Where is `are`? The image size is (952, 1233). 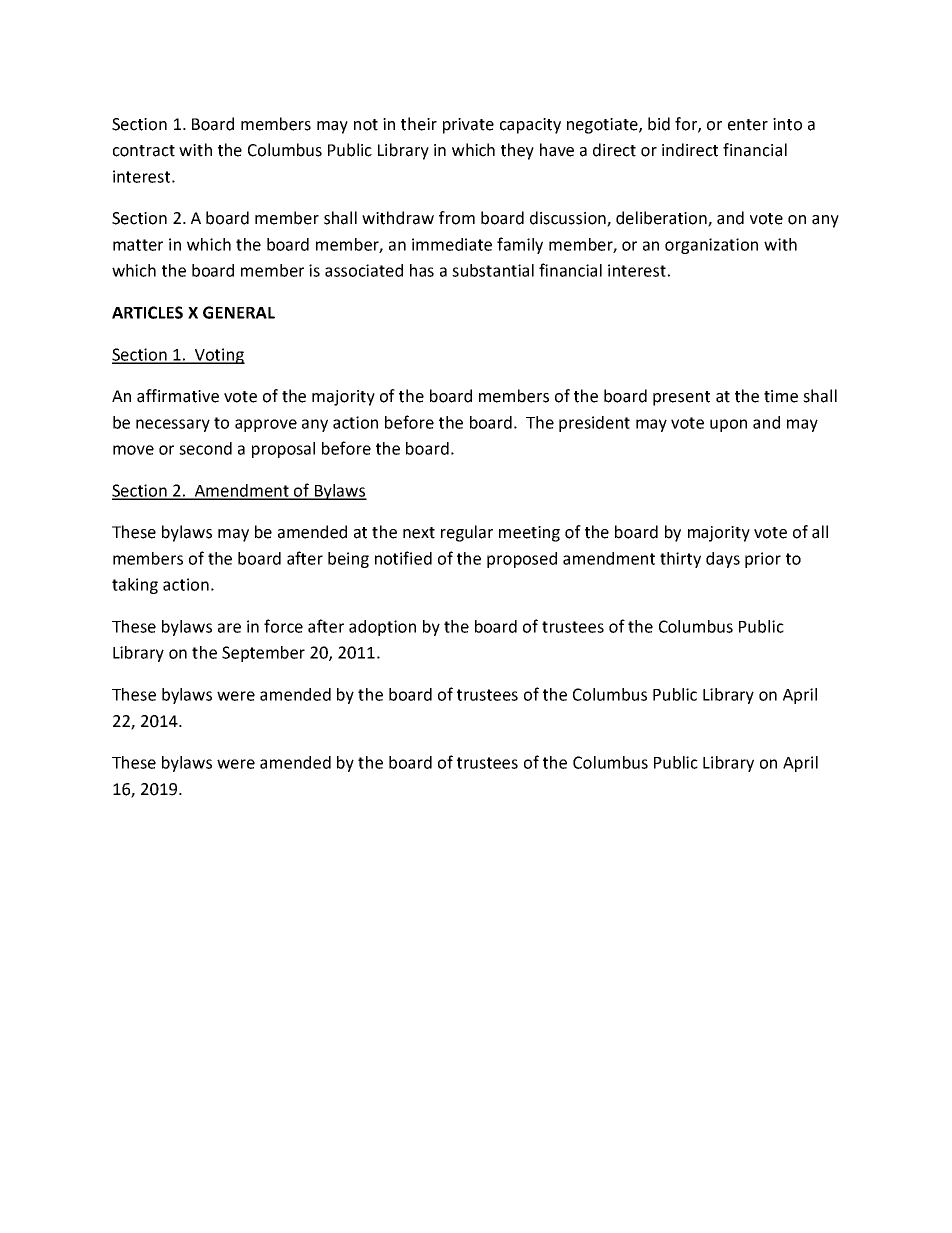
are is located at coordinates (229, 628).
